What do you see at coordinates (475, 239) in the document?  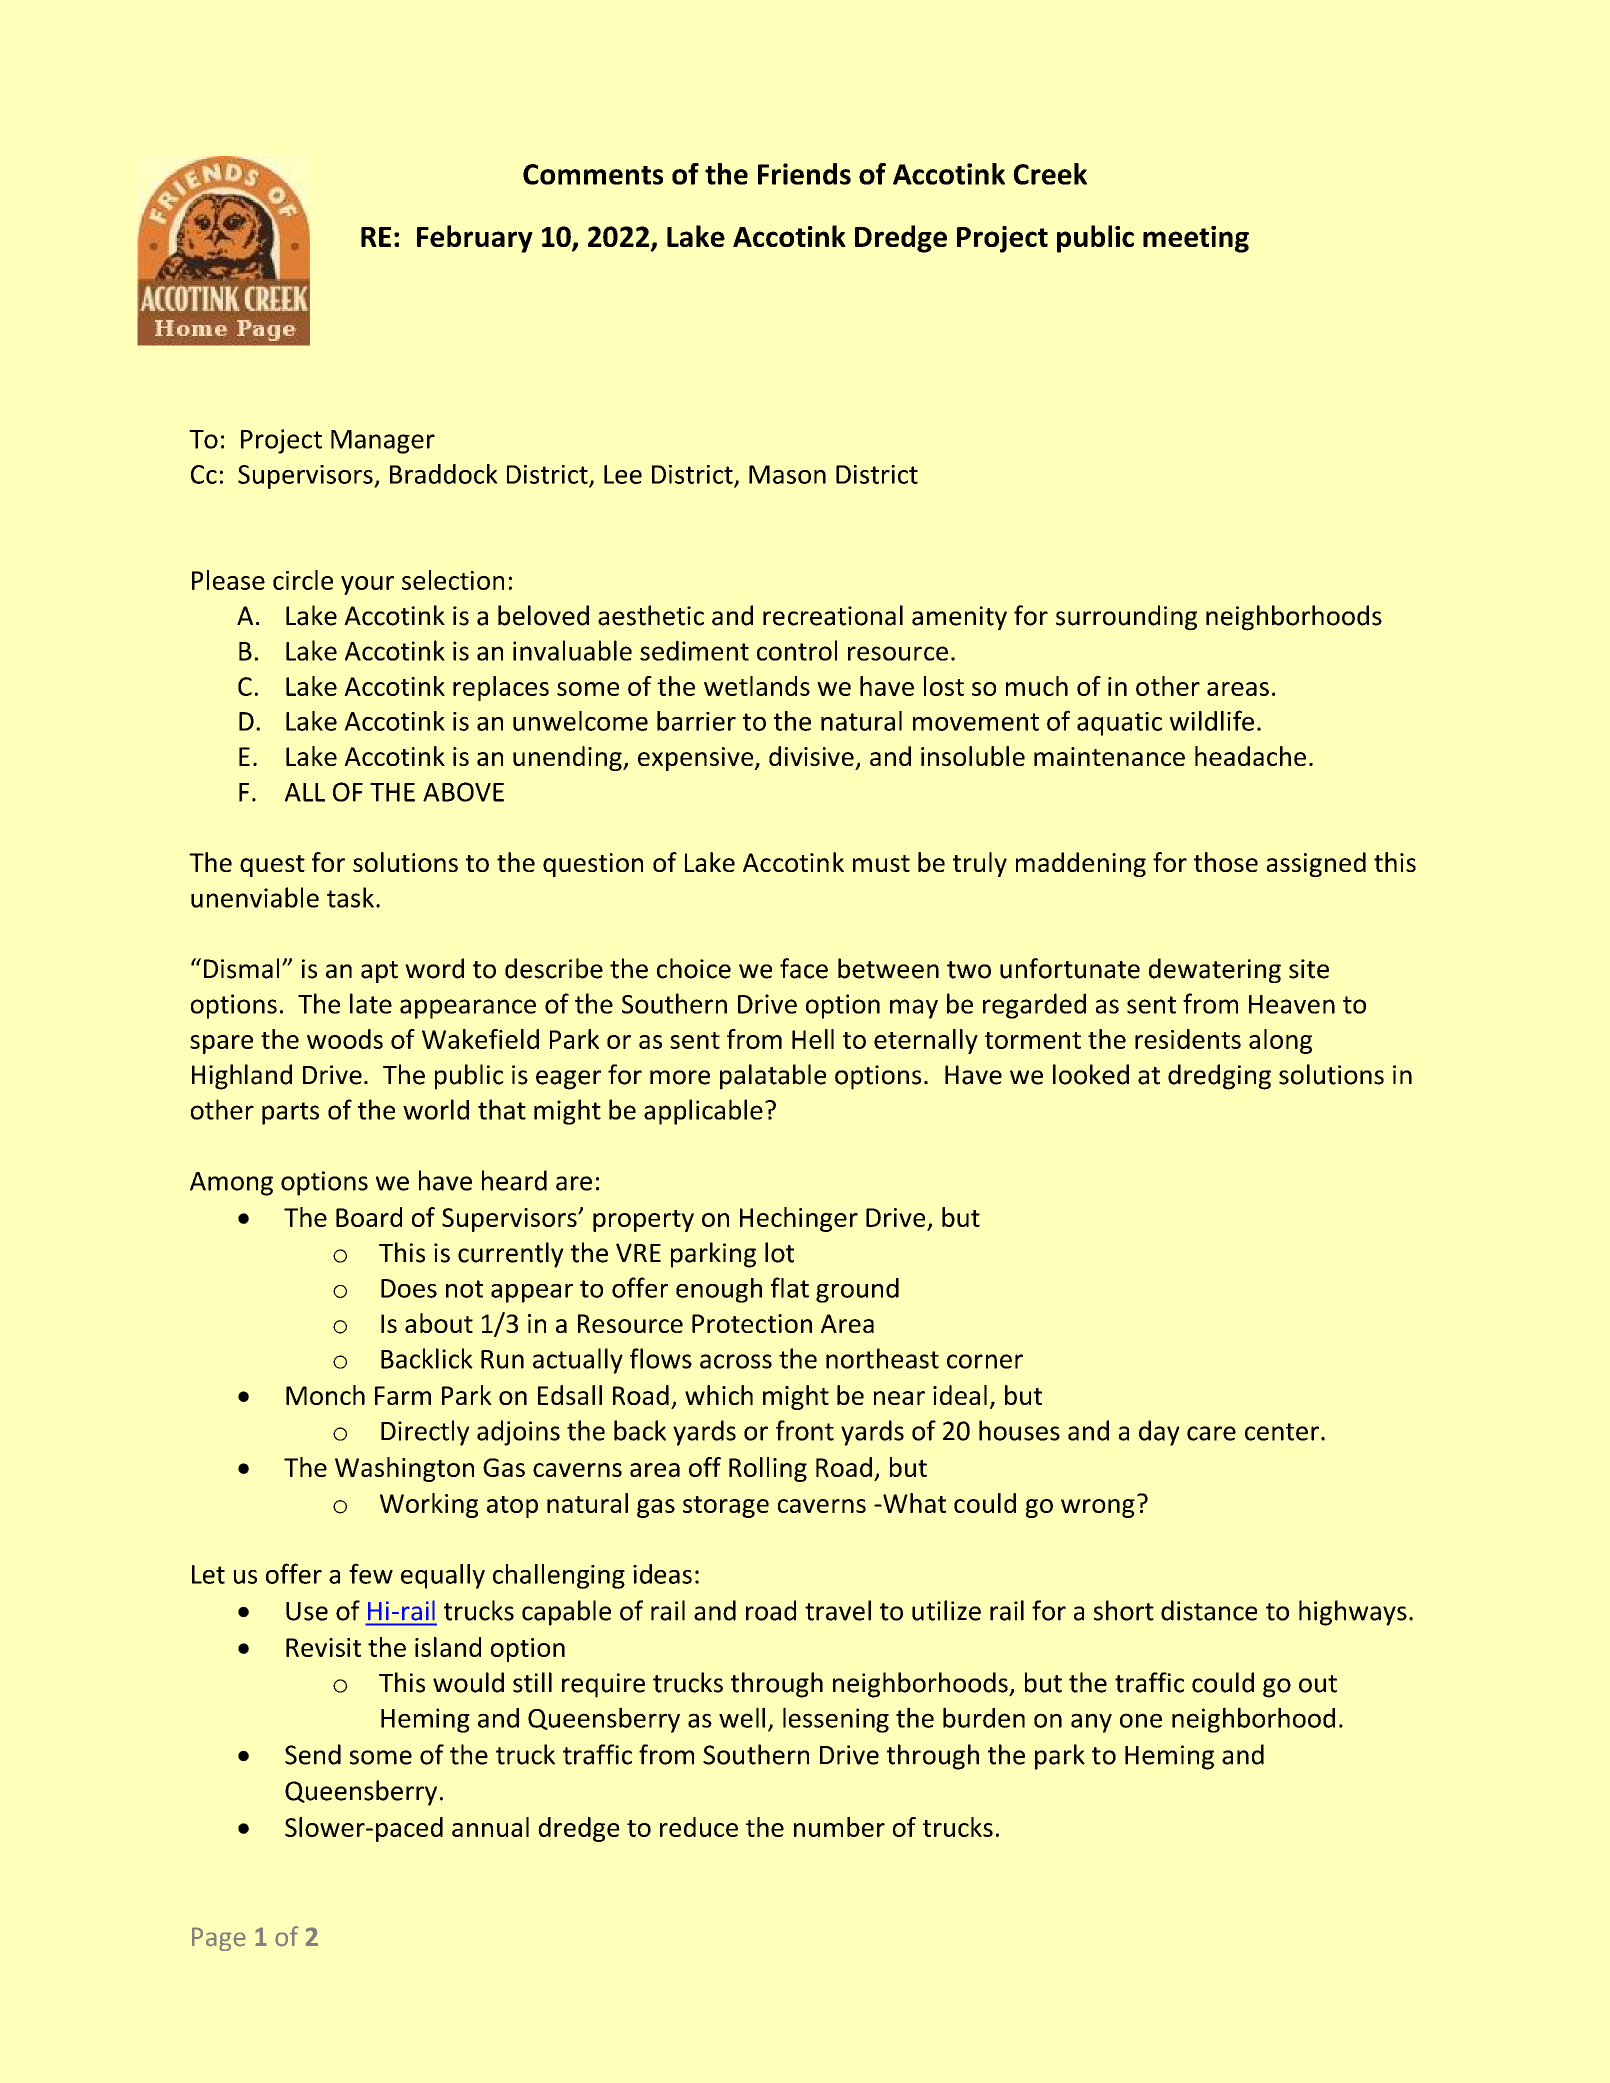 I see `February` at bounding box center [475, 239].
